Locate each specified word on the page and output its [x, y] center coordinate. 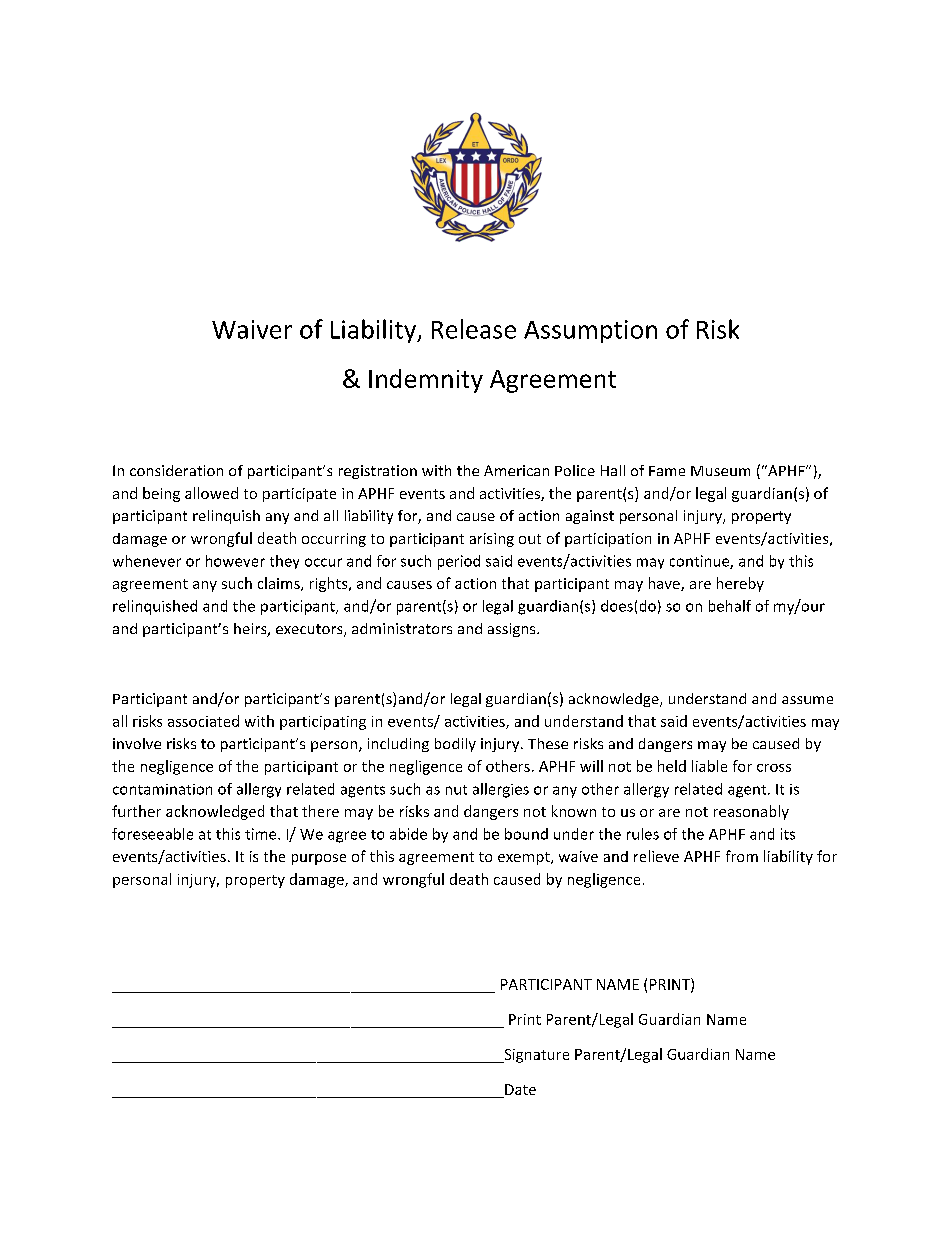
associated [203, 721]
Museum [720, 471]
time [262, 834]
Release [474, 329]
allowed [211, 493]
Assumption [590, 331]
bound [526, 834]
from [742, 856]
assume [807, 700]
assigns [513, 630]
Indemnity [426, 381]
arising [492, 540]
